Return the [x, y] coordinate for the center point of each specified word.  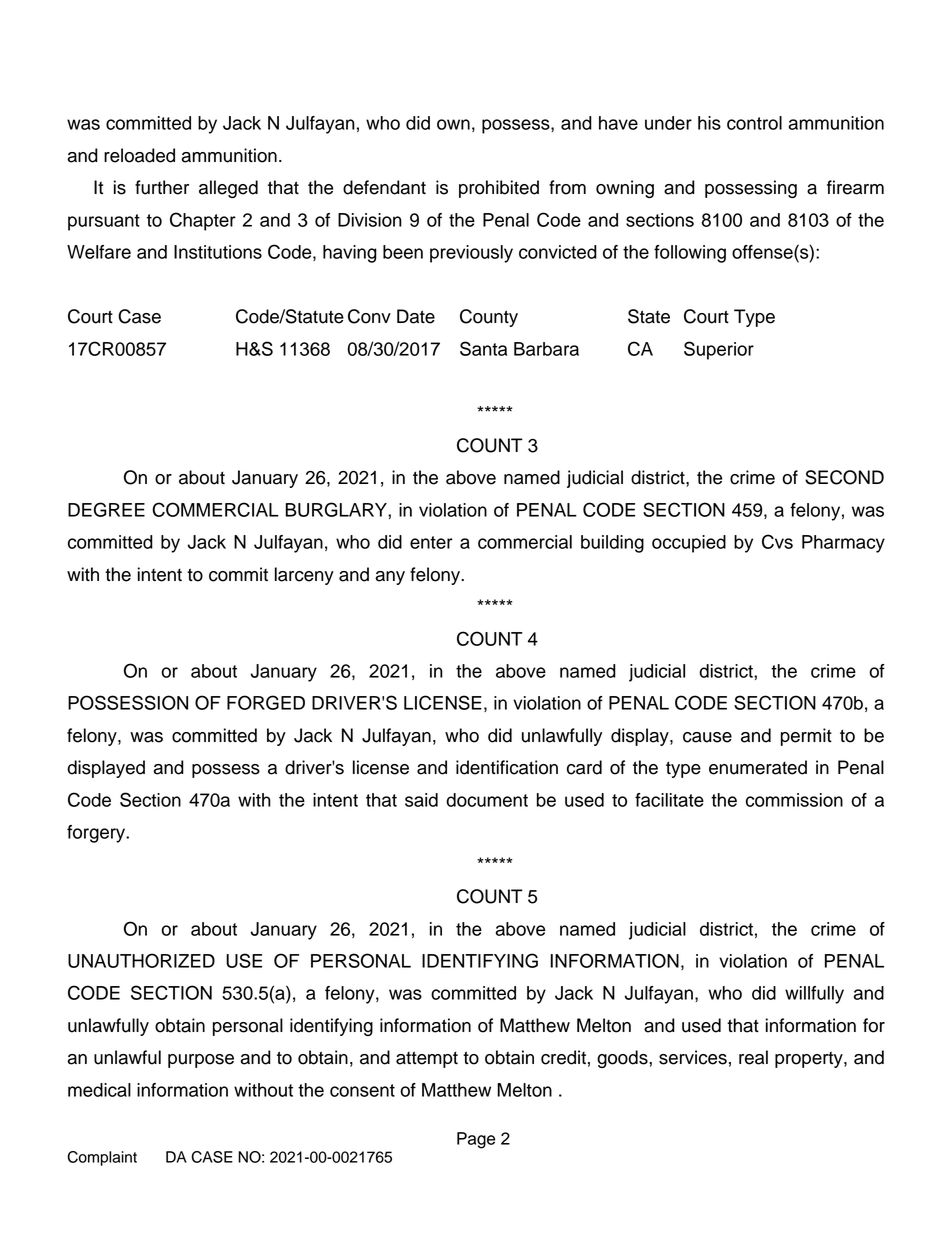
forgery [97, 834]
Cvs [777, 541]
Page [476, 1140]
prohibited [499, 189]
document [487, 800]
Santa [483, 348]
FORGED [266, 702]
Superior [719, 350]
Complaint [102, 1158]
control [754, 123]
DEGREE [106, 509]
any [390, 578]
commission [794, 800]
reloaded [139, 155]
